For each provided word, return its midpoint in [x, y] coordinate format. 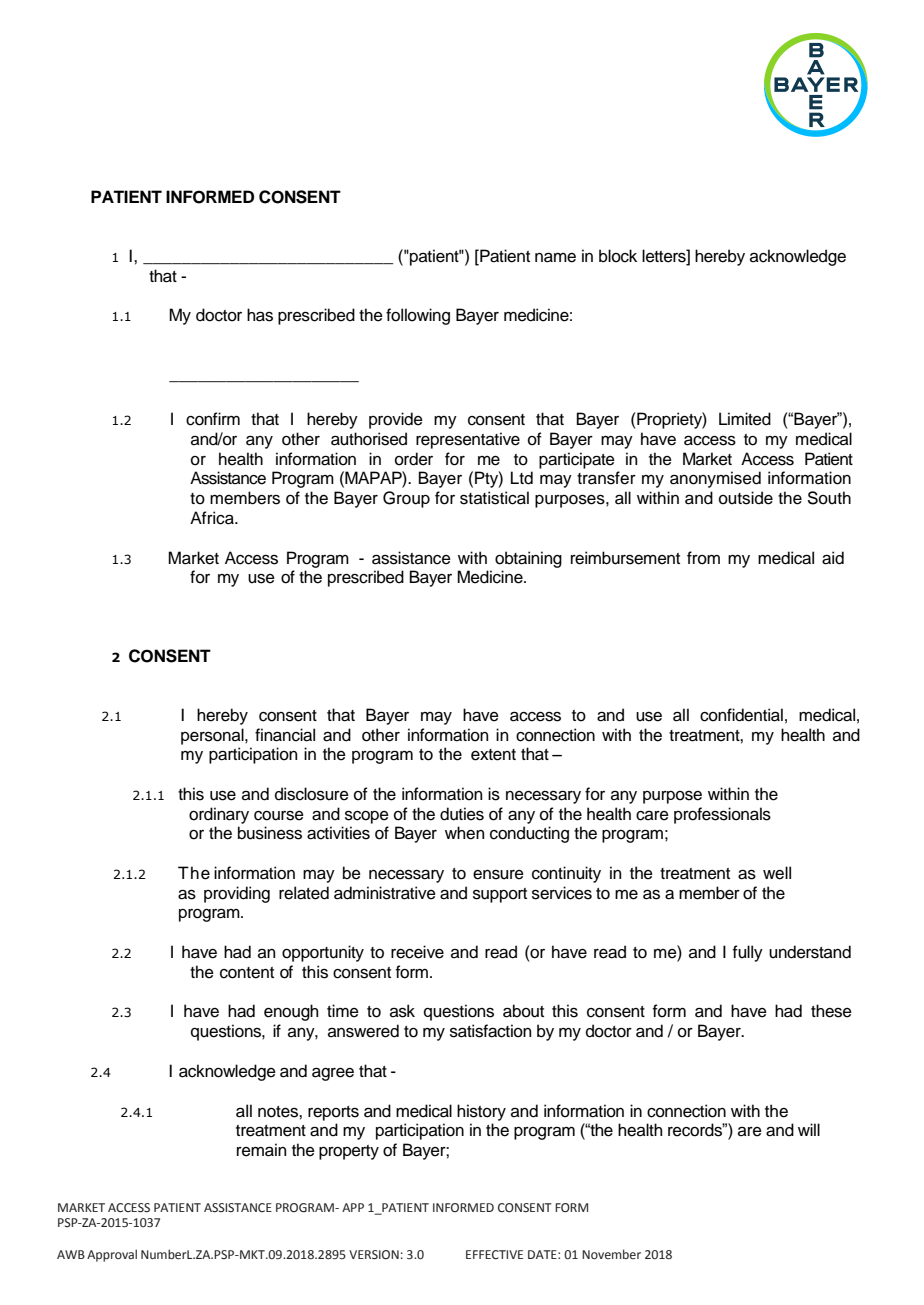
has [260, 315]
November [611, 1254]
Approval [112, 1255]
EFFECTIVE [494, 1254]
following [418, 316]
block [618, 256]
